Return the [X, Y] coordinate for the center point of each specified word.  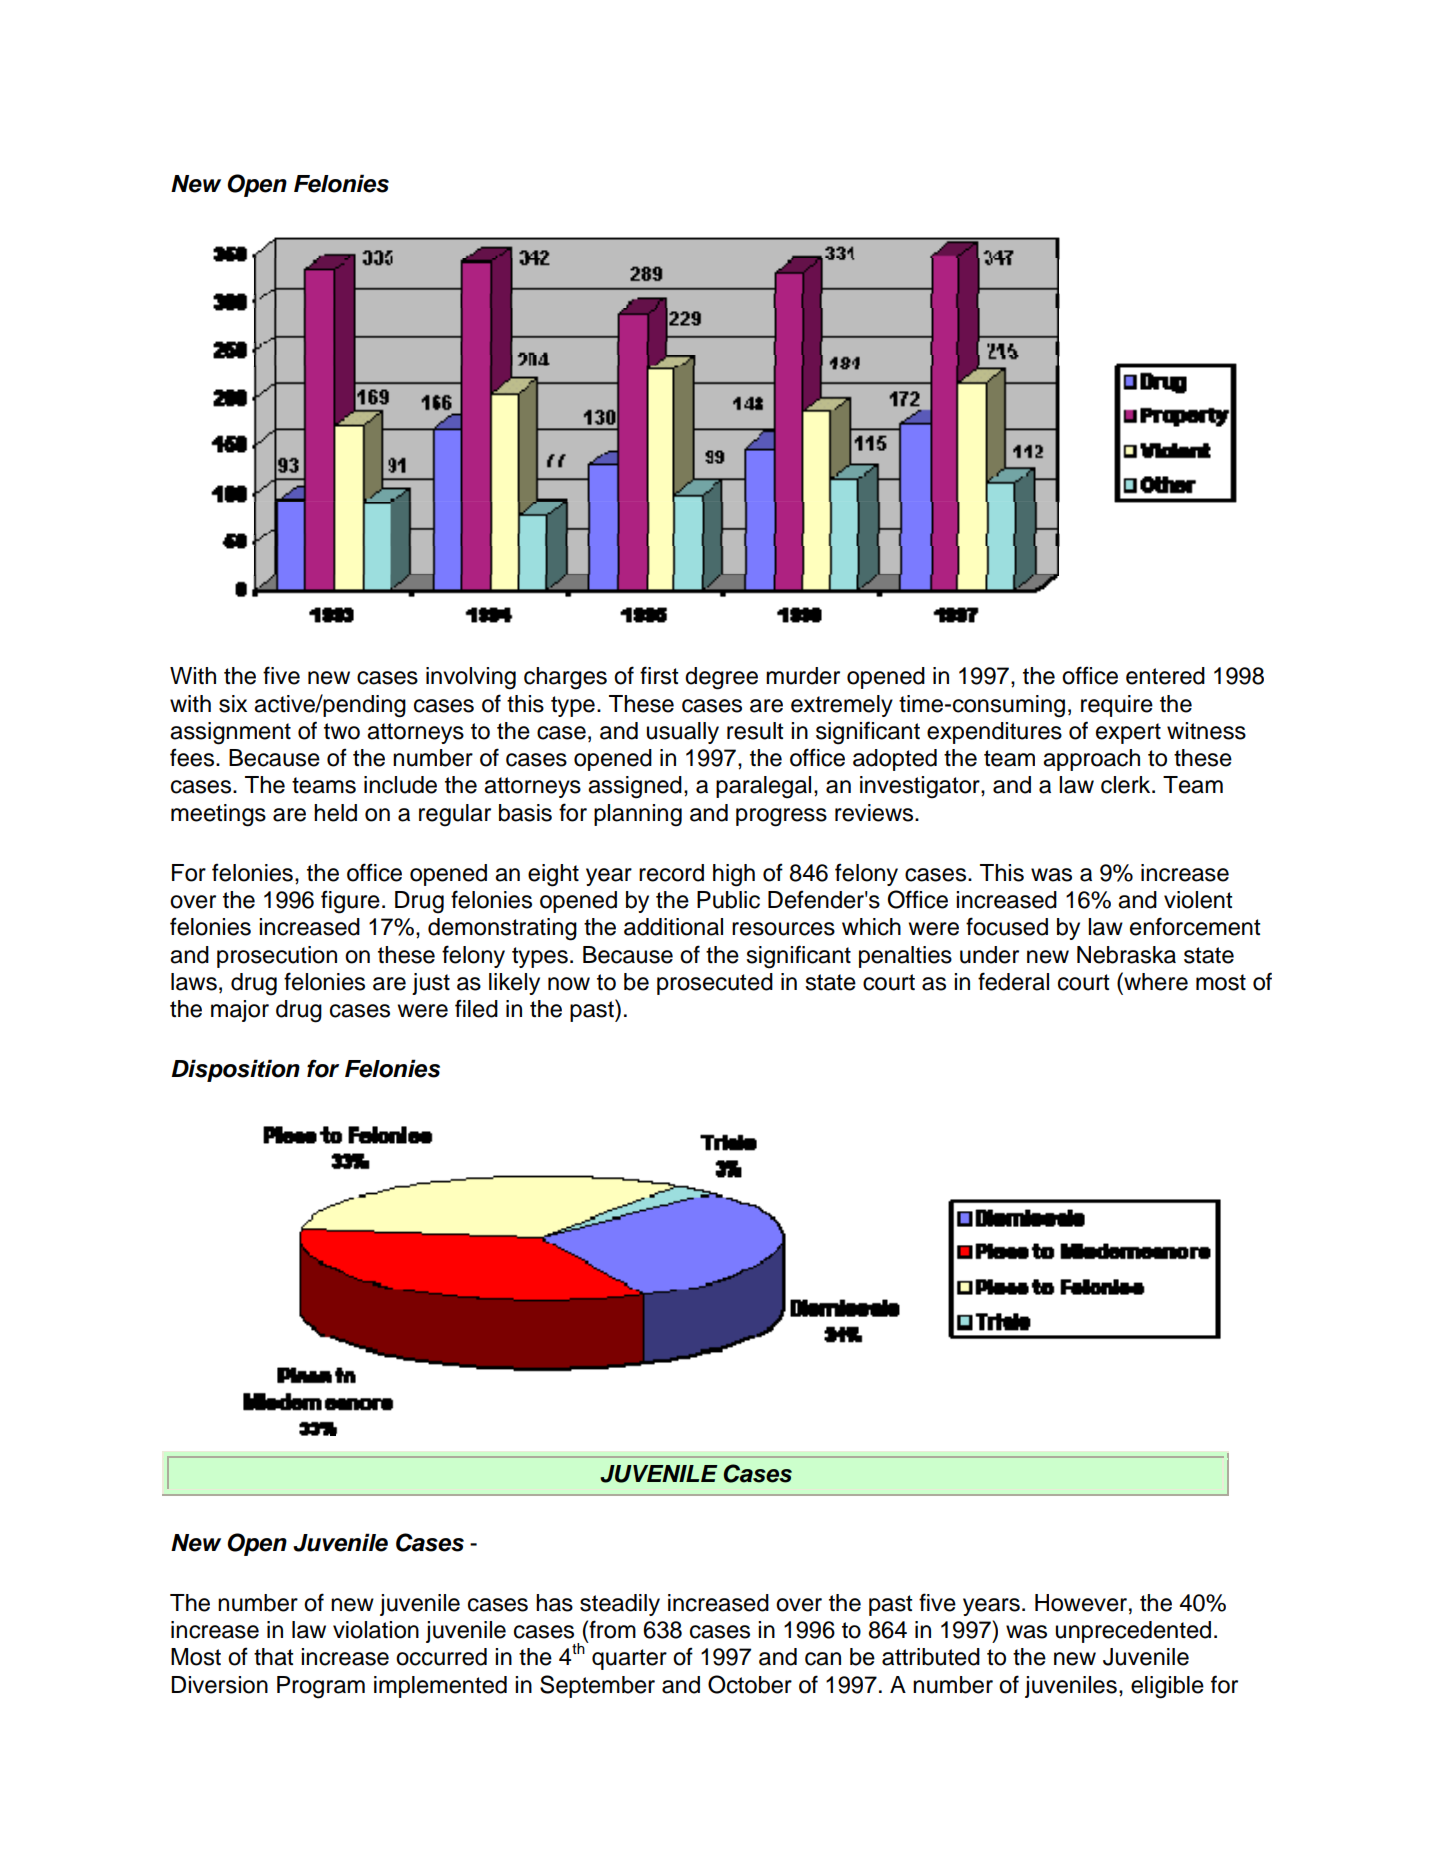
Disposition [235, 1070]
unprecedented [1133, 1632]
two [342, 731]
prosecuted [715, 984]
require [1117, 706]
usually [683, 733]
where [1155, 981]
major [240, 1011]
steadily [620, 1605]
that [274, 1657]
